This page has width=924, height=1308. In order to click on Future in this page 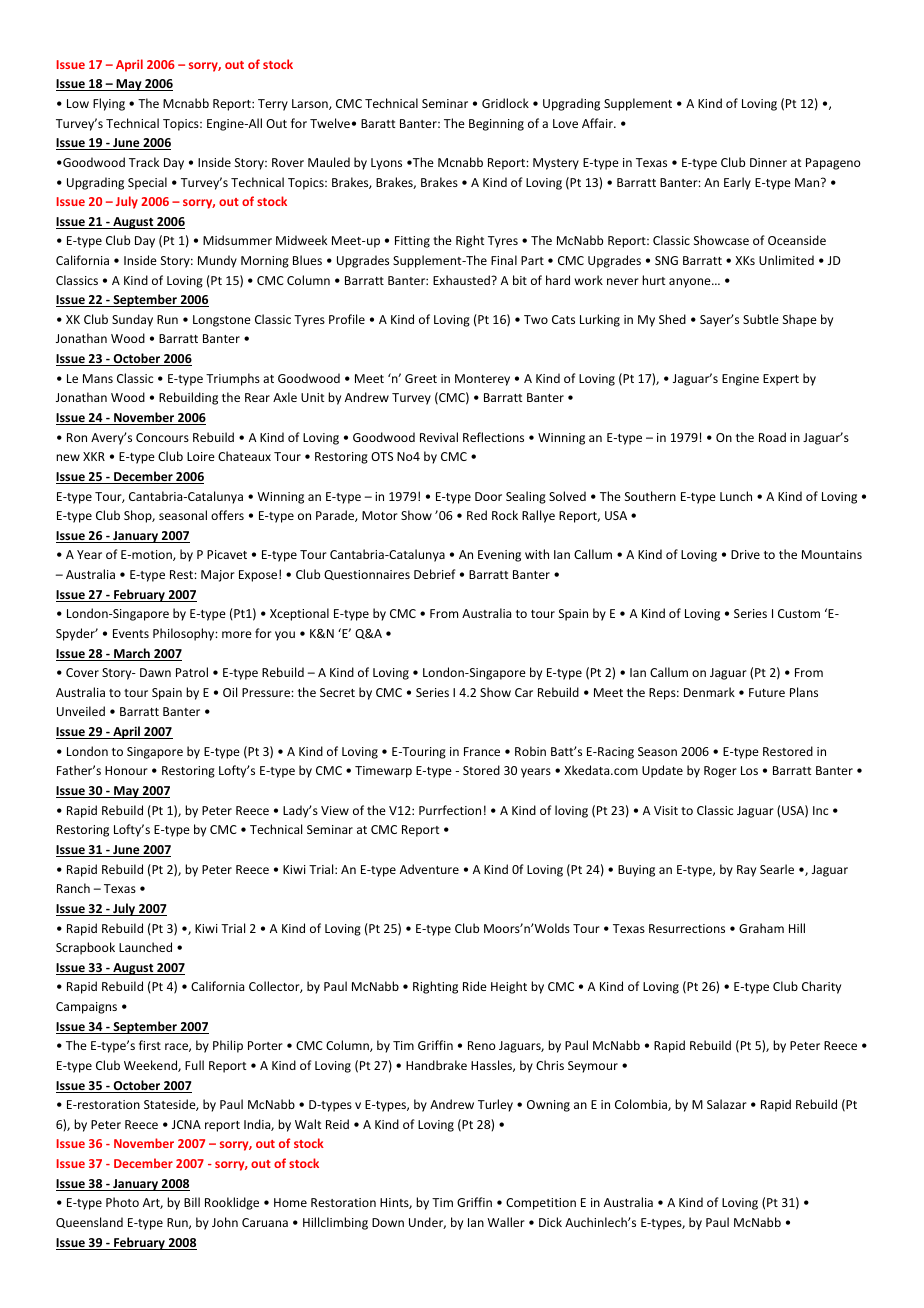, I will do `click(767, 692)`.
